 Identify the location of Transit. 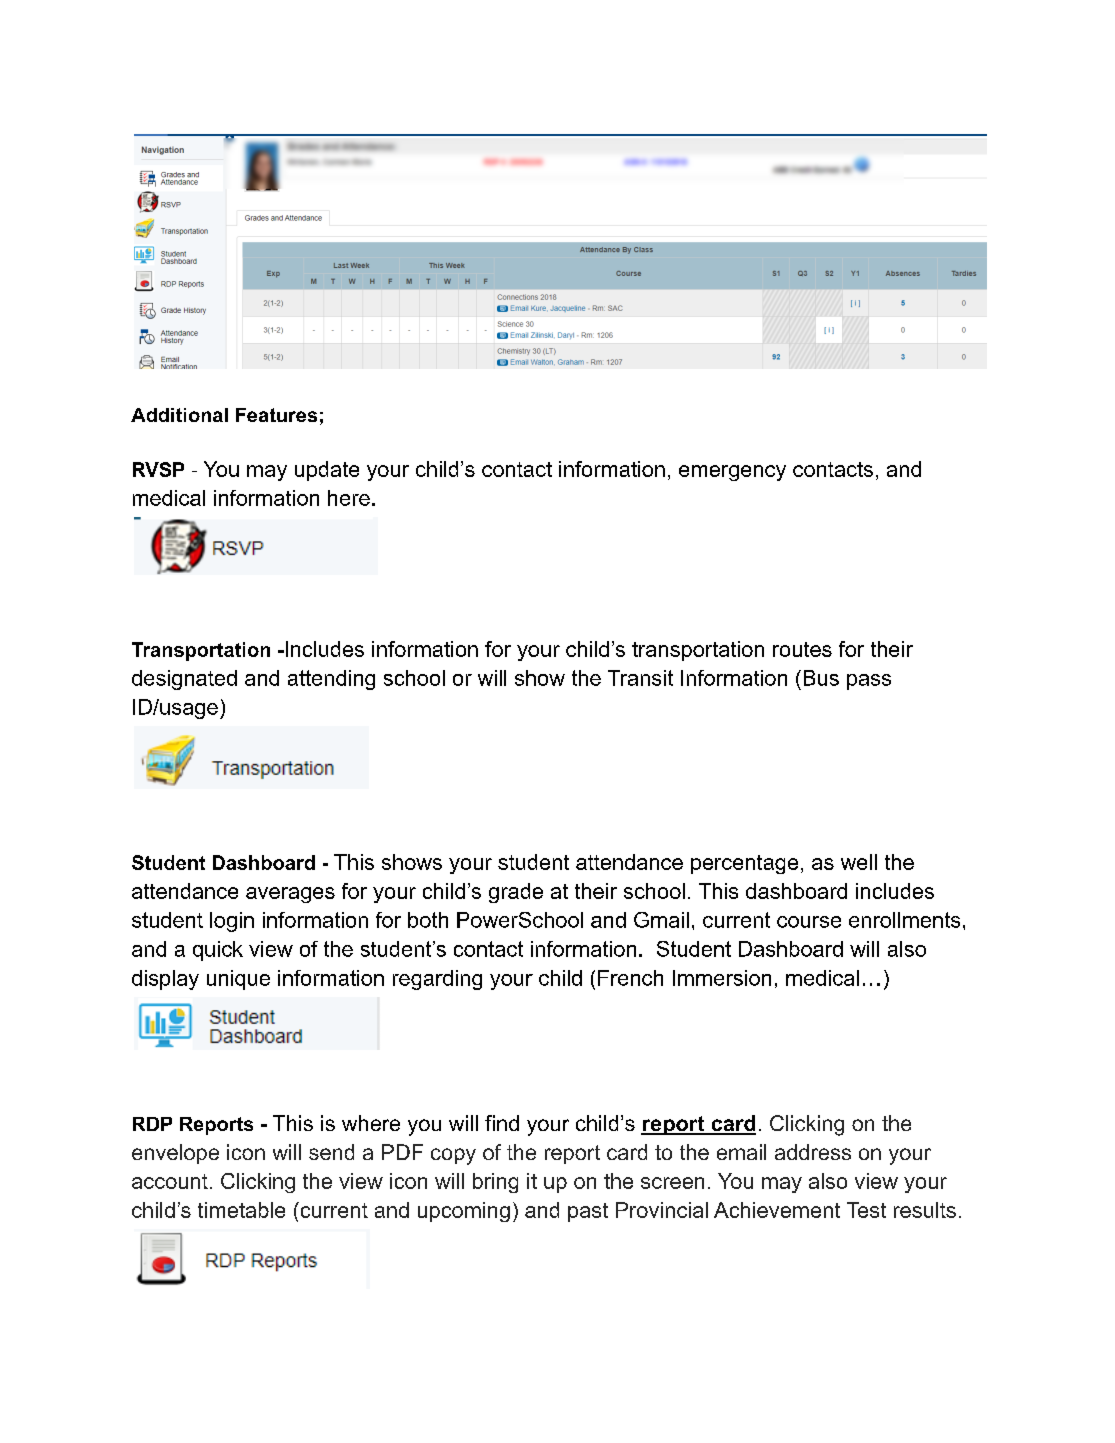
(640, 678).
